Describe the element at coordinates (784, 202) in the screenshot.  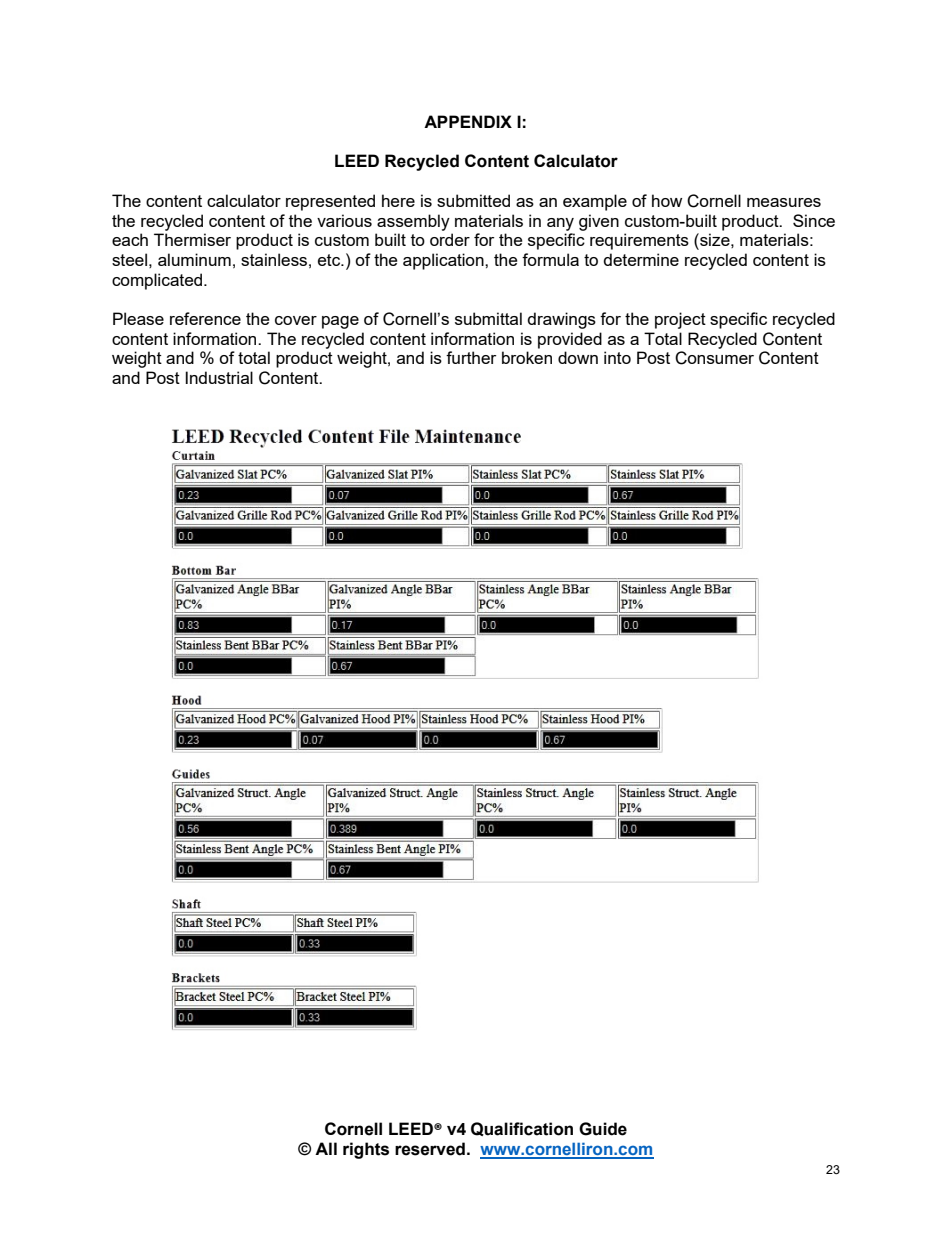
I see `measures` at that location.
